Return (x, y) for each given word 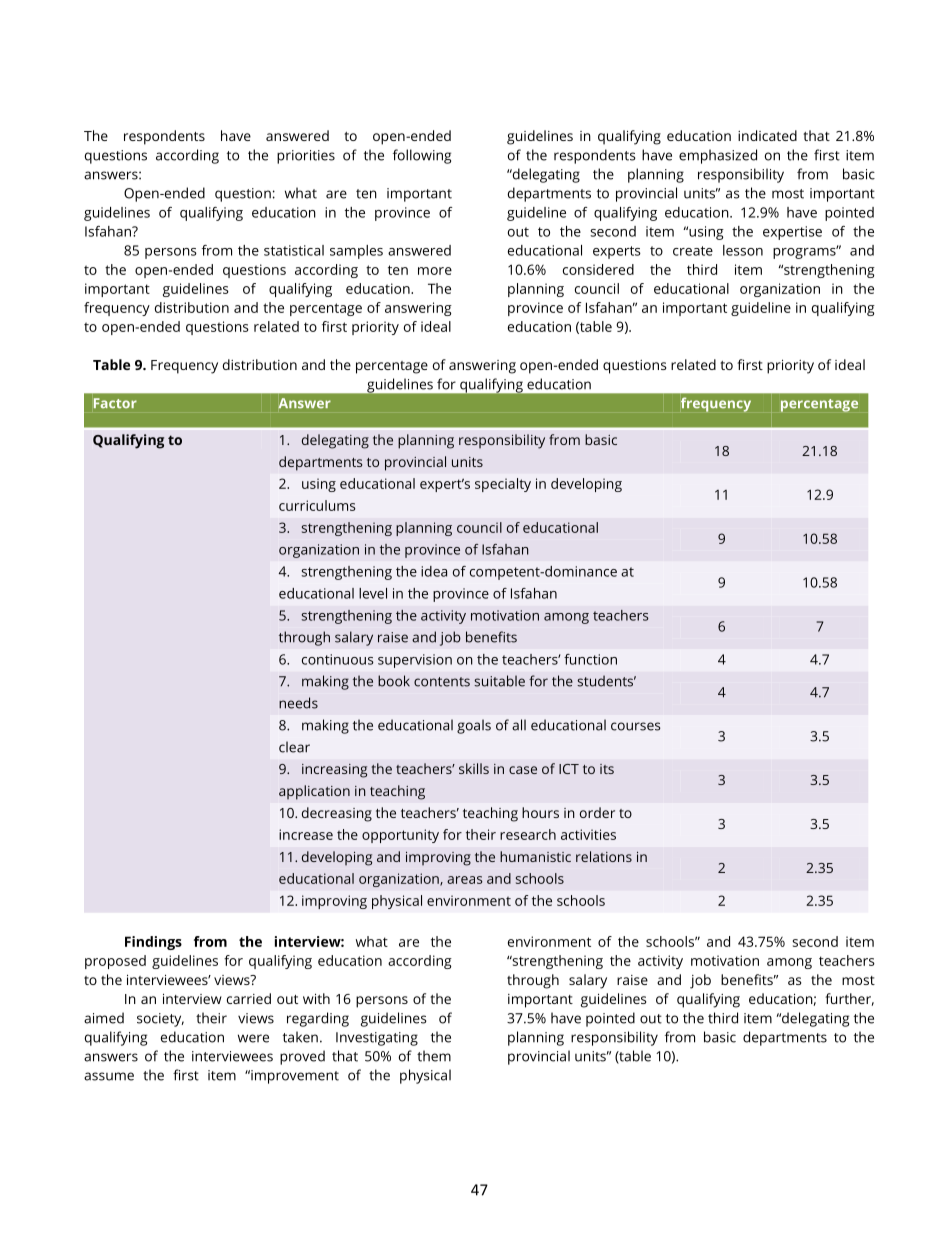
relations (604, 856)
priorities (306, 157)
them (434, 1056)
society (160, 1020)
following (422, 156)
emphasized (718, 156)
